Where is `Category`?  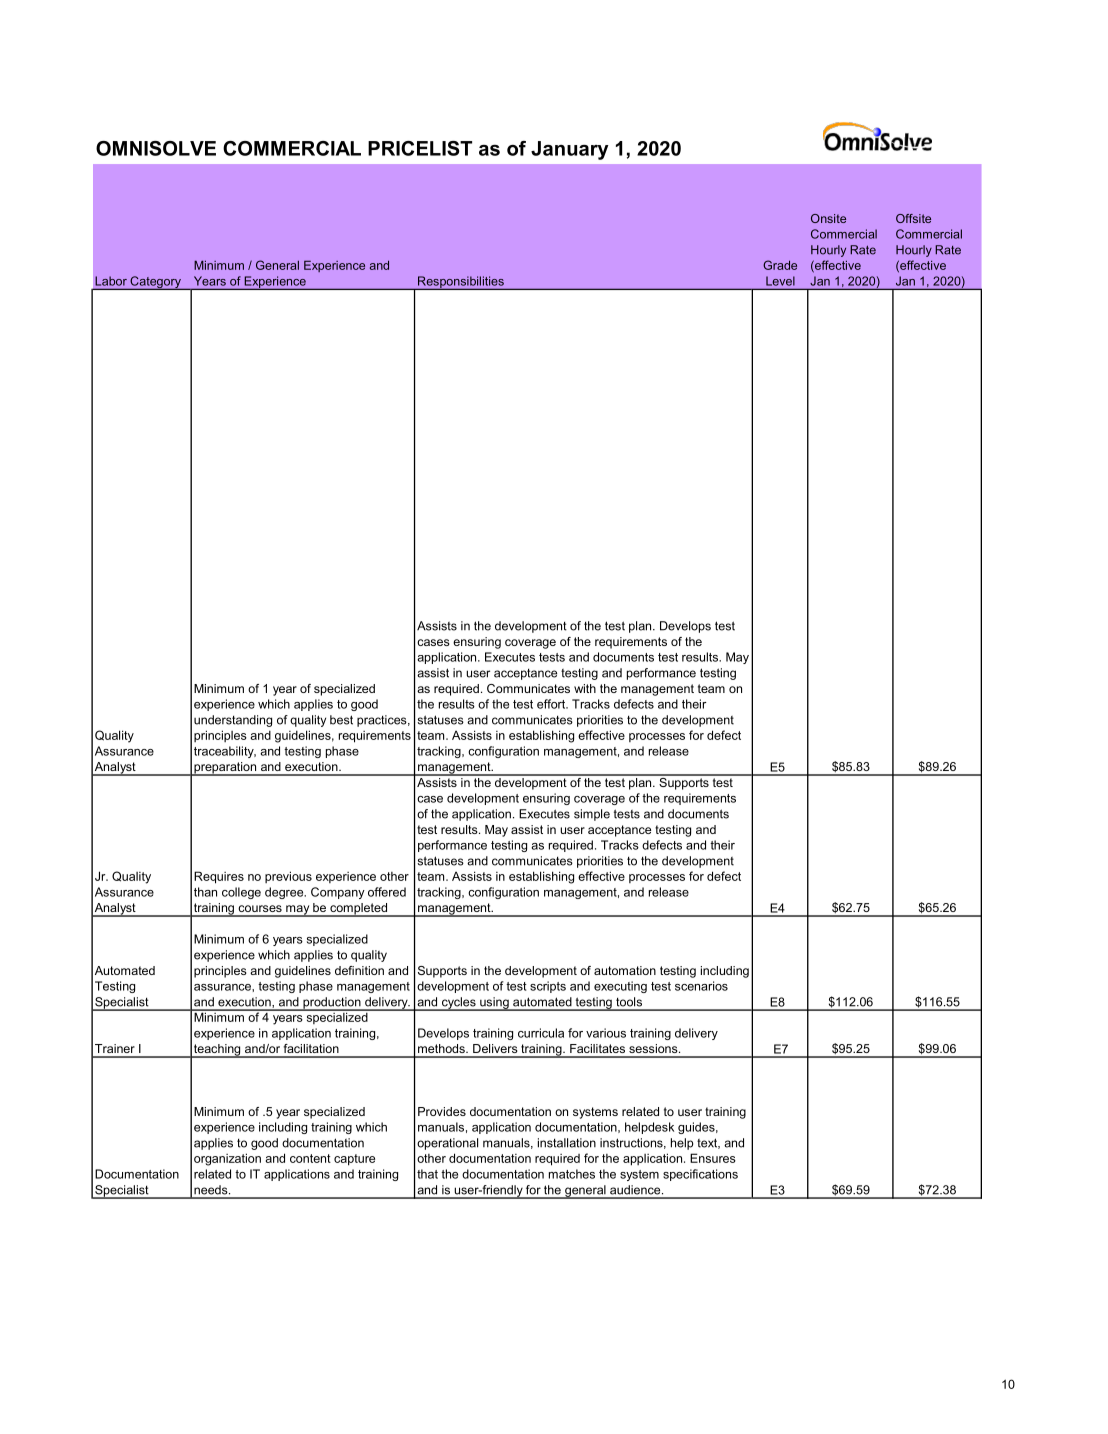 Category is located at coordinates (155, 283).
